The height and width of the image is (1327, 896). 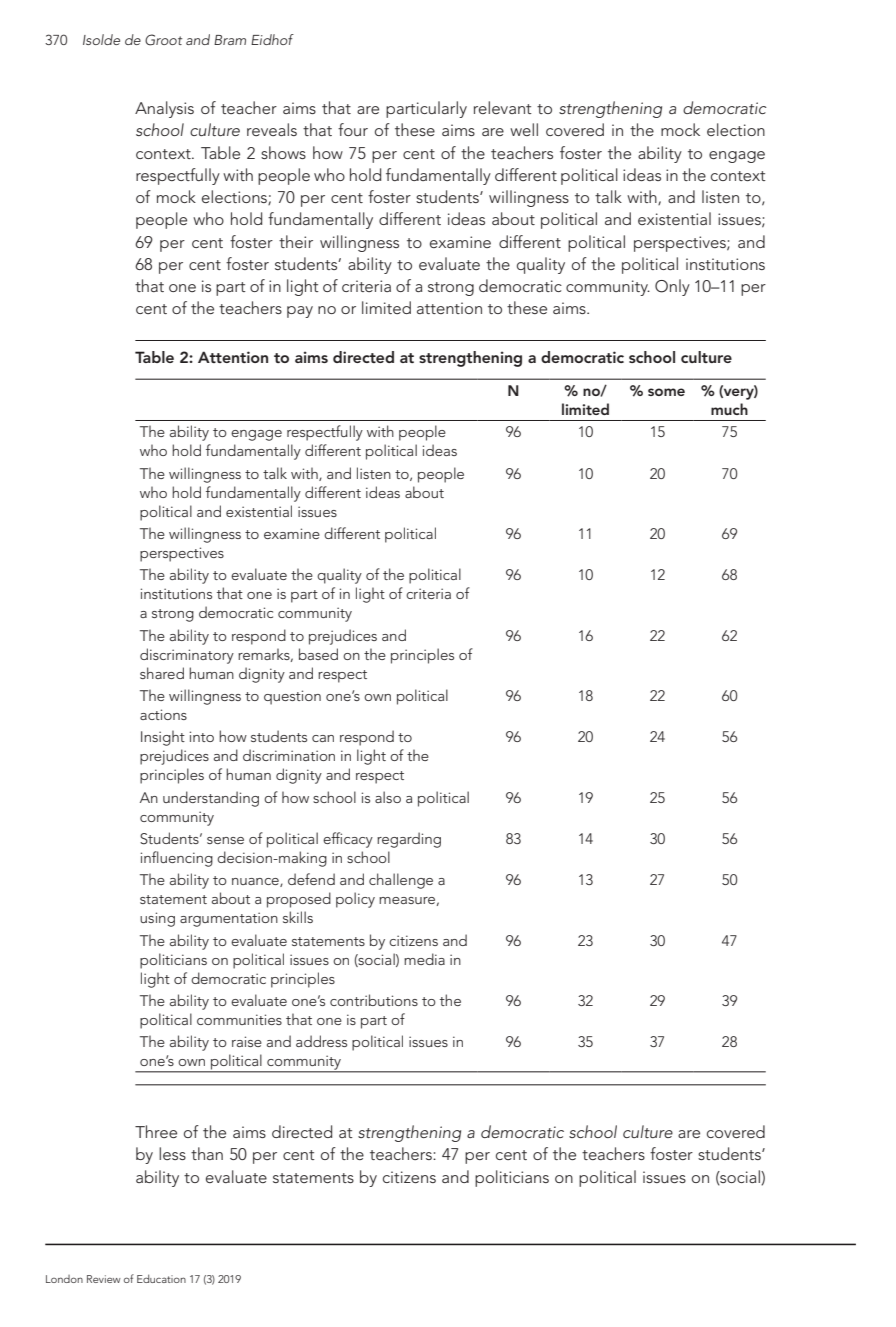 What do you see at coordinates (161, 1278) in the image?
I see `Education` at bounding box center [161, 1278].
